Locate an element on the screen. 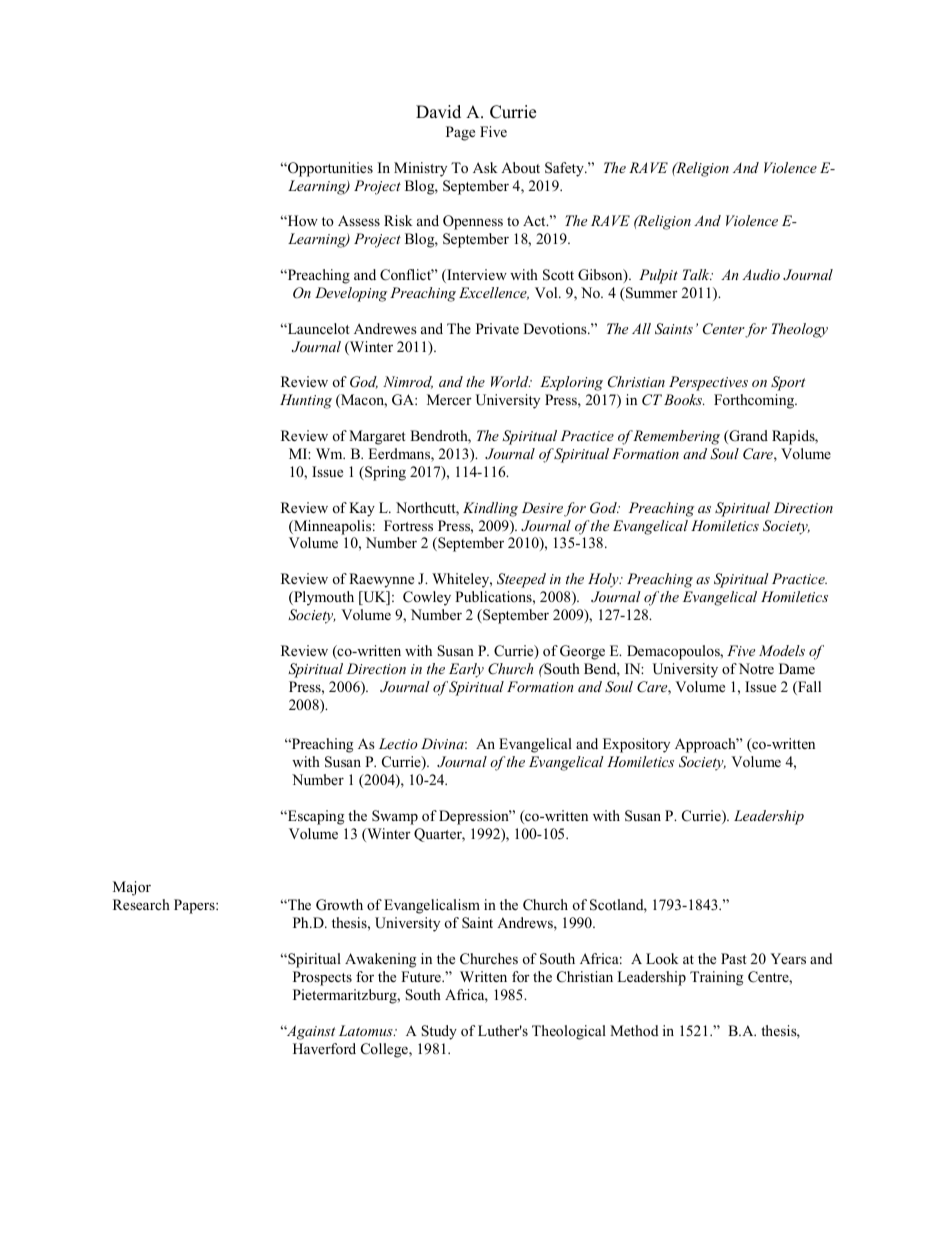 This screenshot has width=952, height=1233. Against is located at coordinates (309, 1032).
